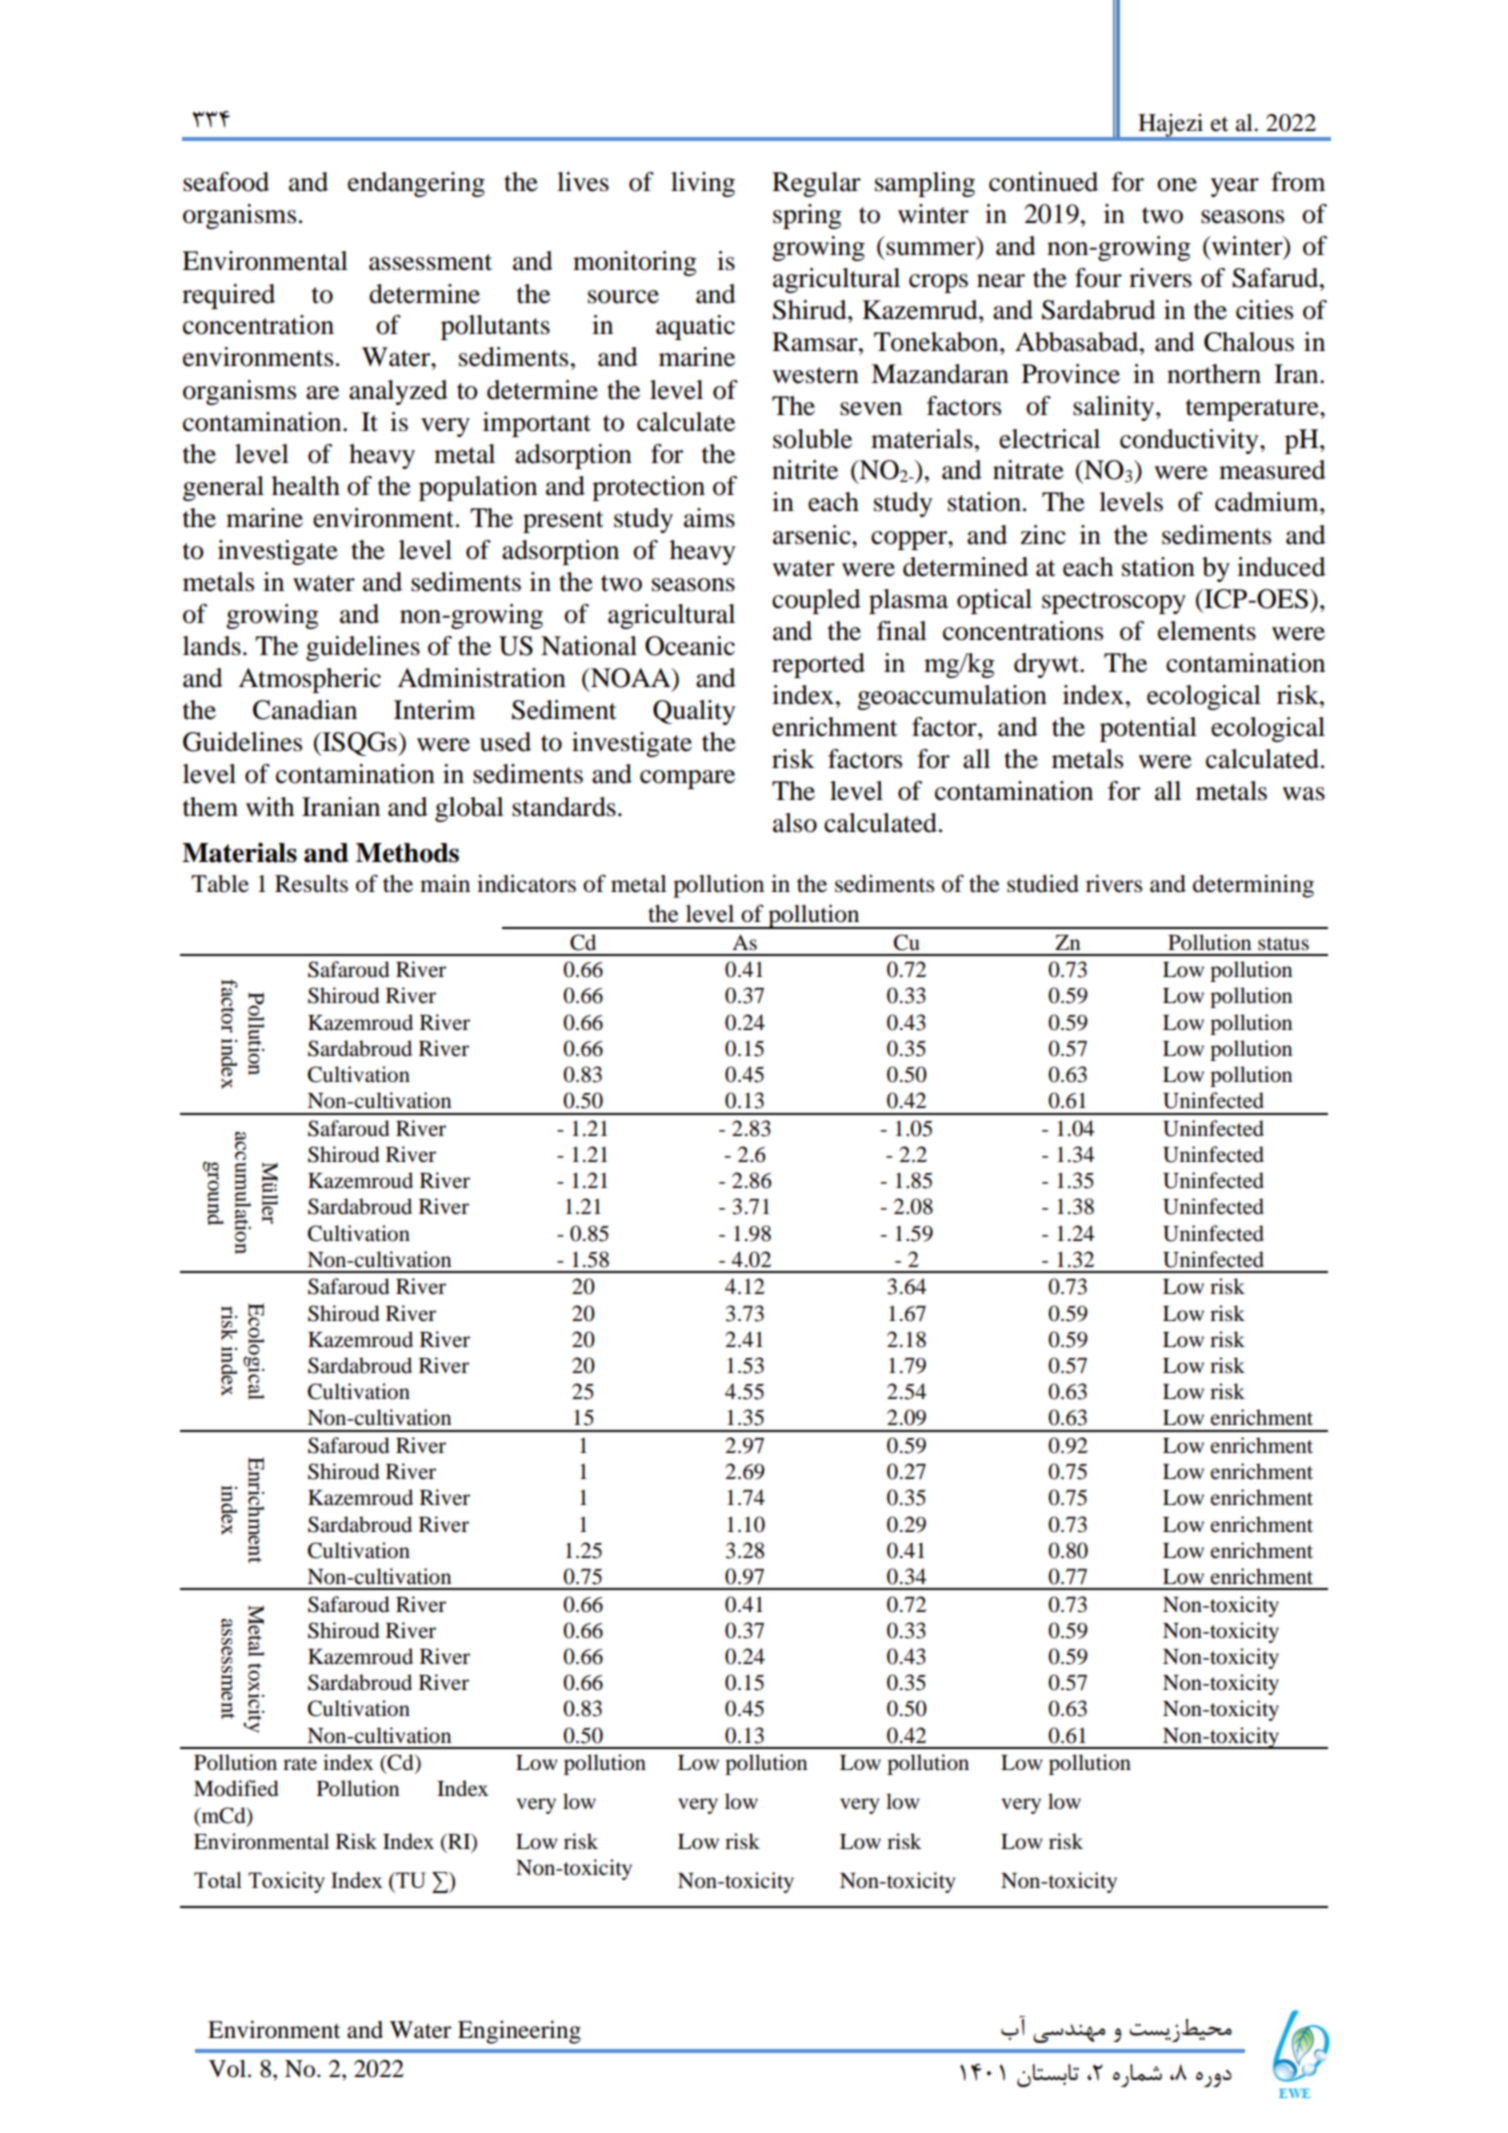  I want to click on year, so click(1235, 187).
